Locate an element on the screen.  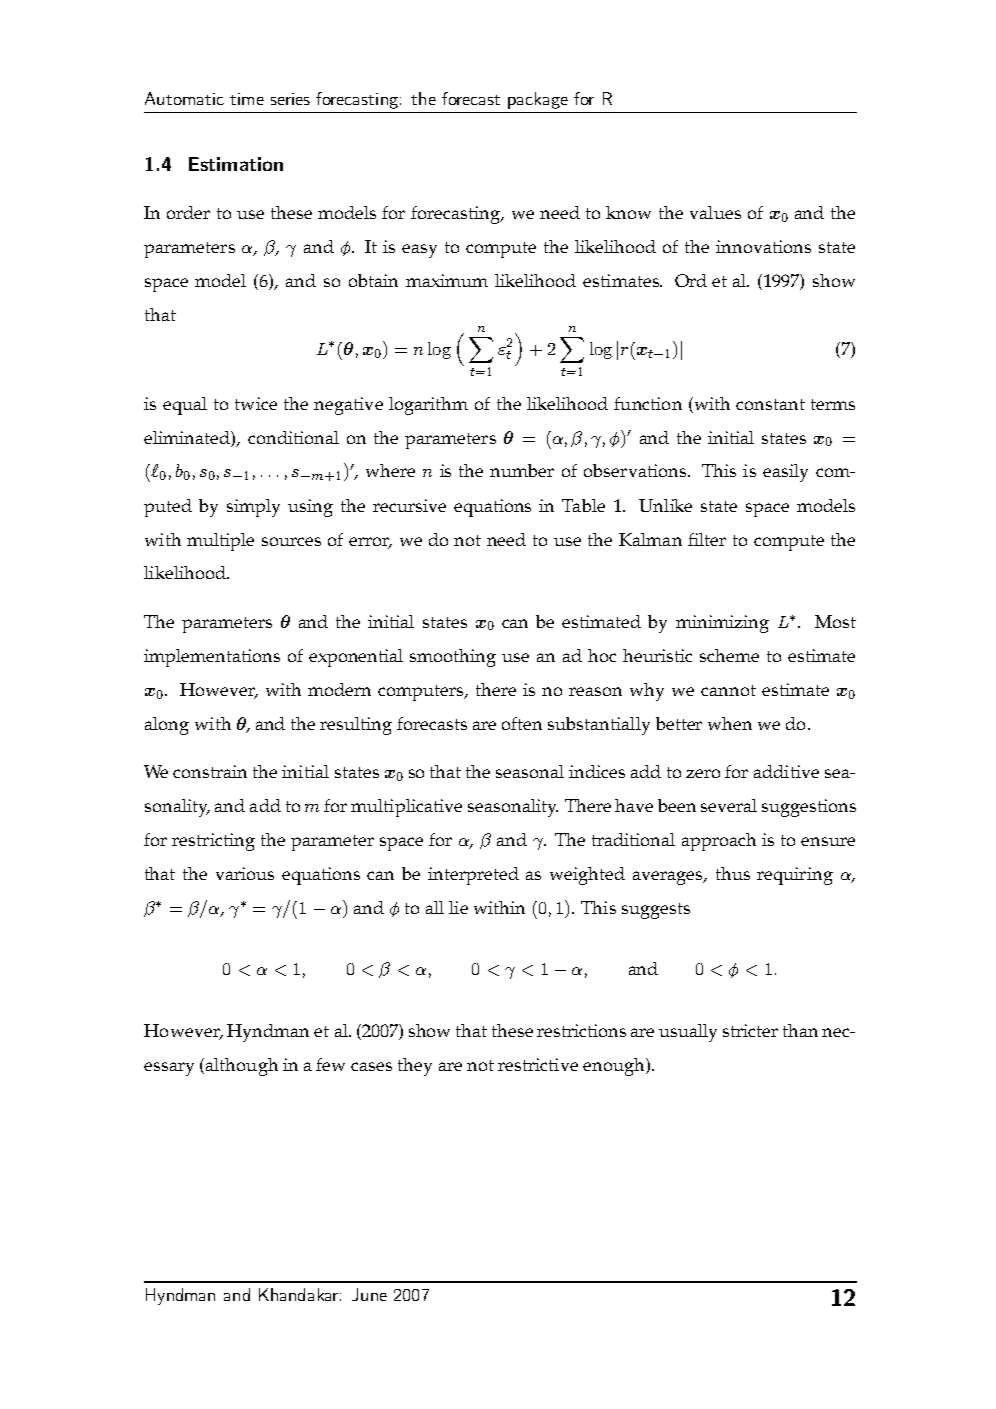
simply is located at coordinates (253, 508).
